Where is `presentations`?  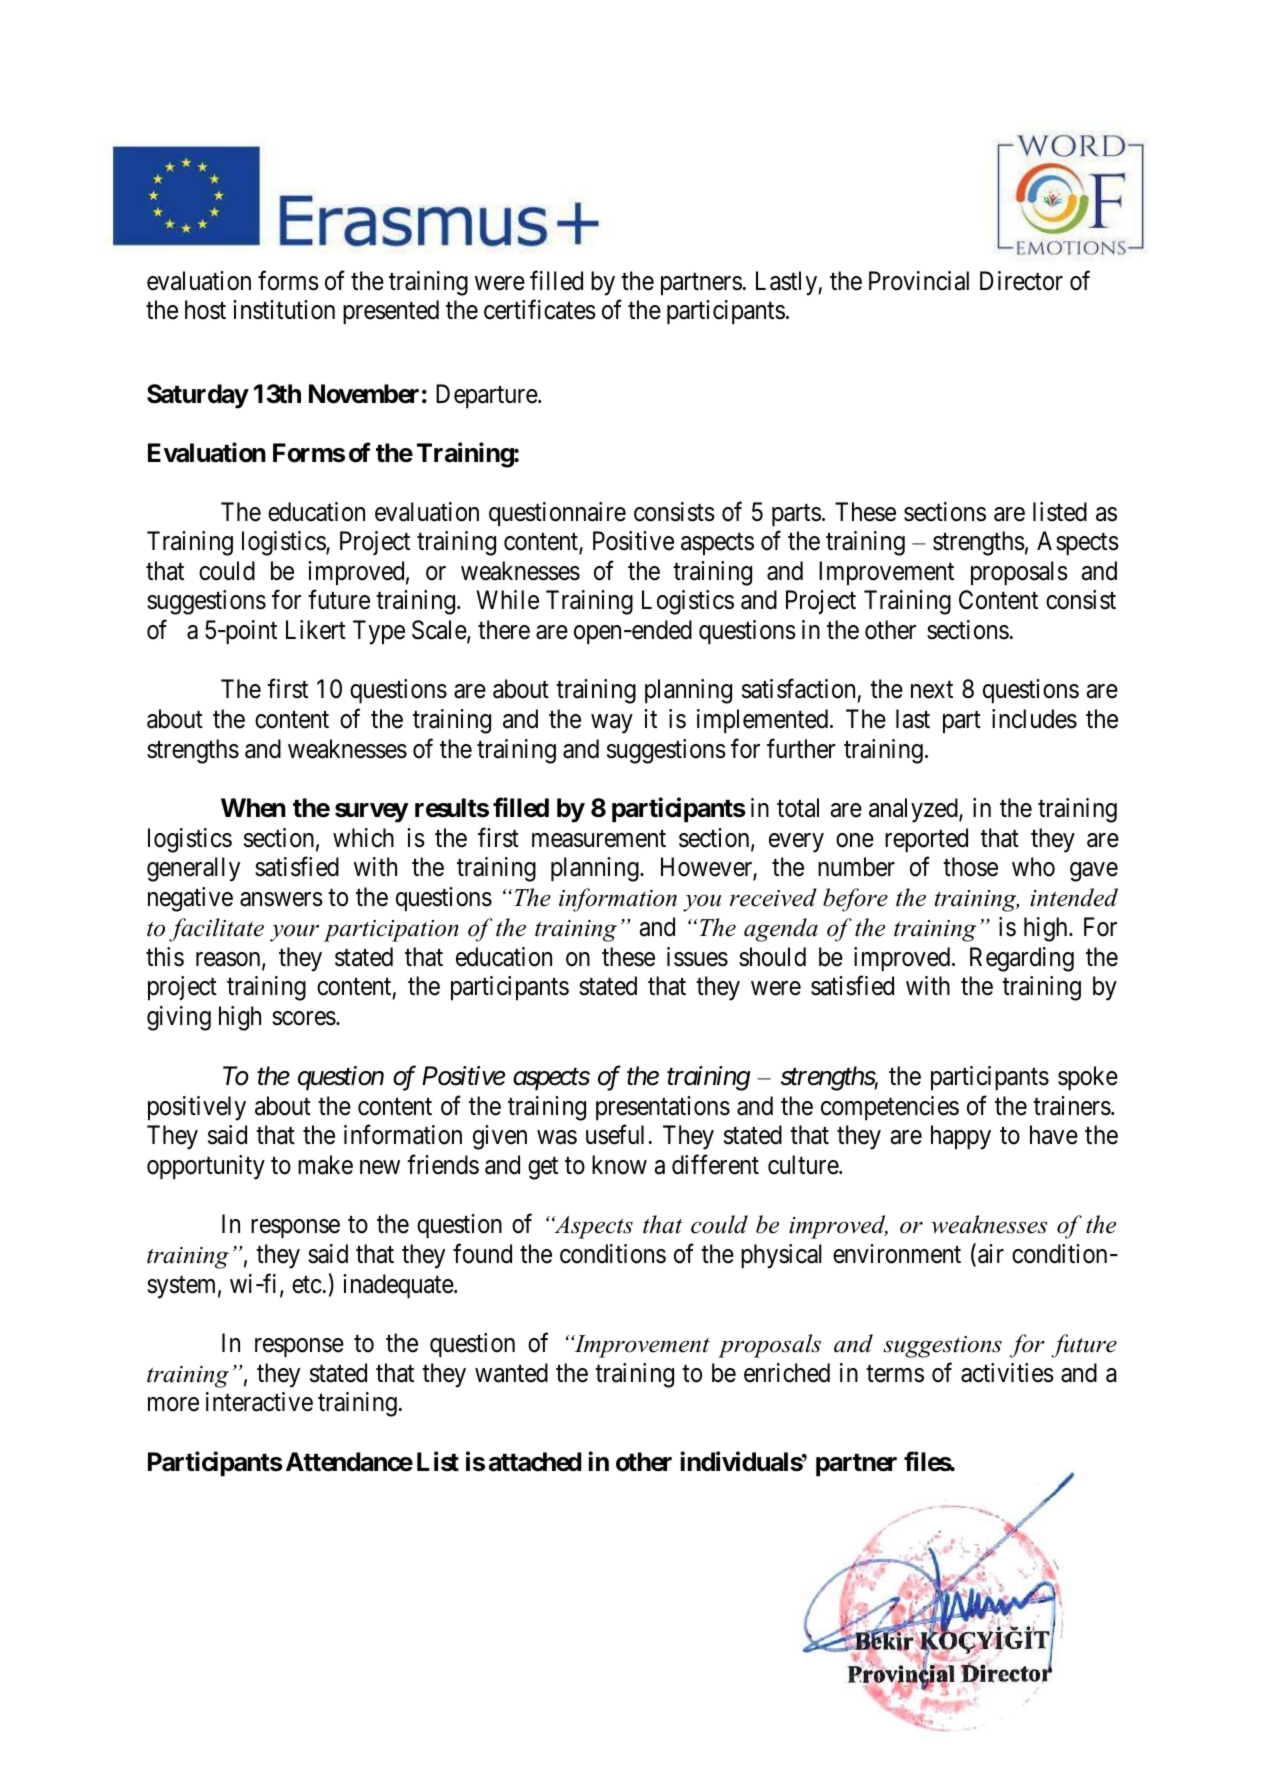 presentations is located at coordinates (663, 1108).
